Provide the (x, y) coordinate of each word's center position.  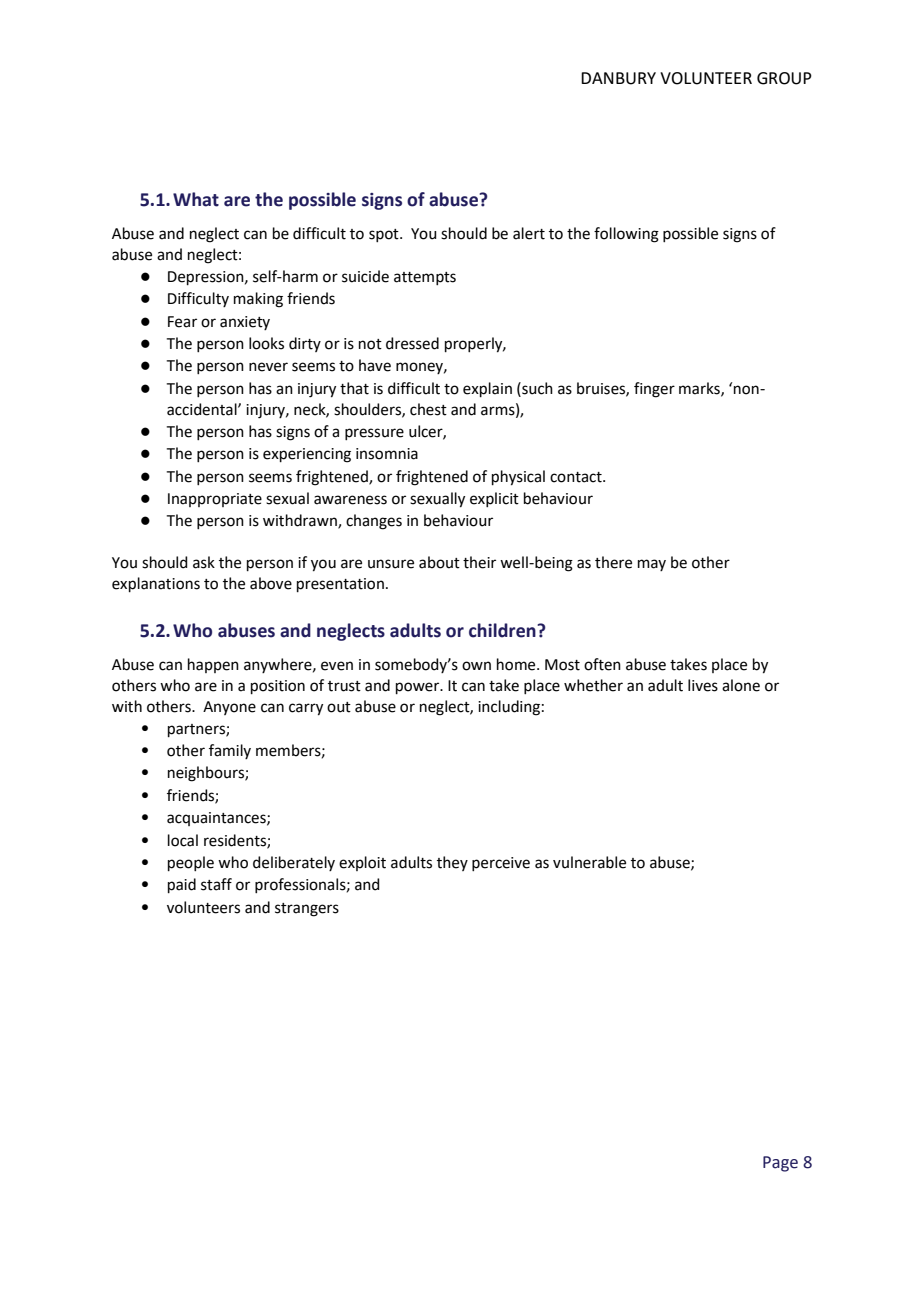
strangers (307, 910)
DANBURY (618, 78)
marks (700, 389)
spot (385, 235)
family (230, 751)
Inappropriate (215, 500)
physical (518, 478)
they (452, 863)
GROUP (784, 78)
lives (703, 685)
